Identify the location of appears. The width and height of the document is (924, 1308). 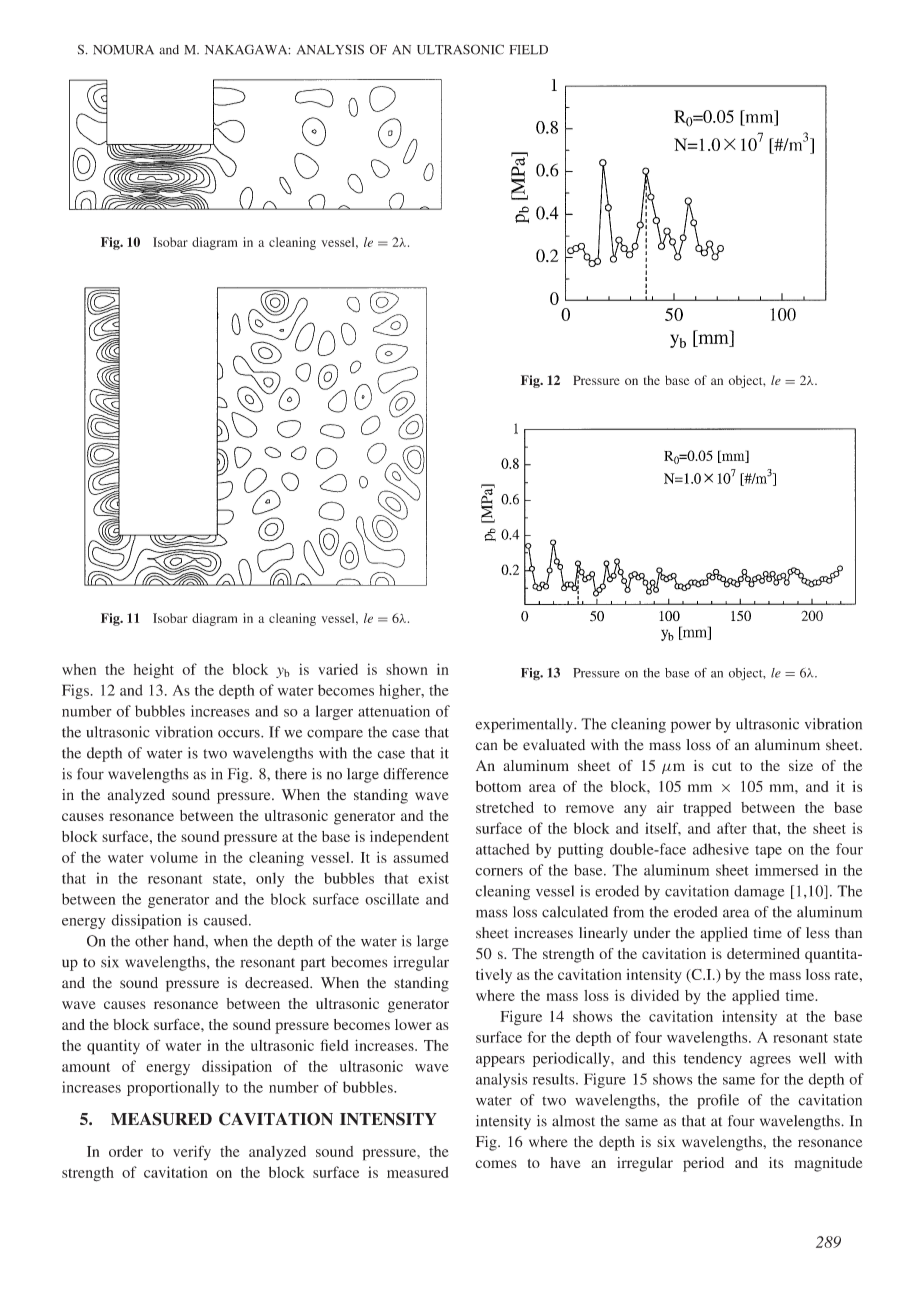
(500, 1061).
